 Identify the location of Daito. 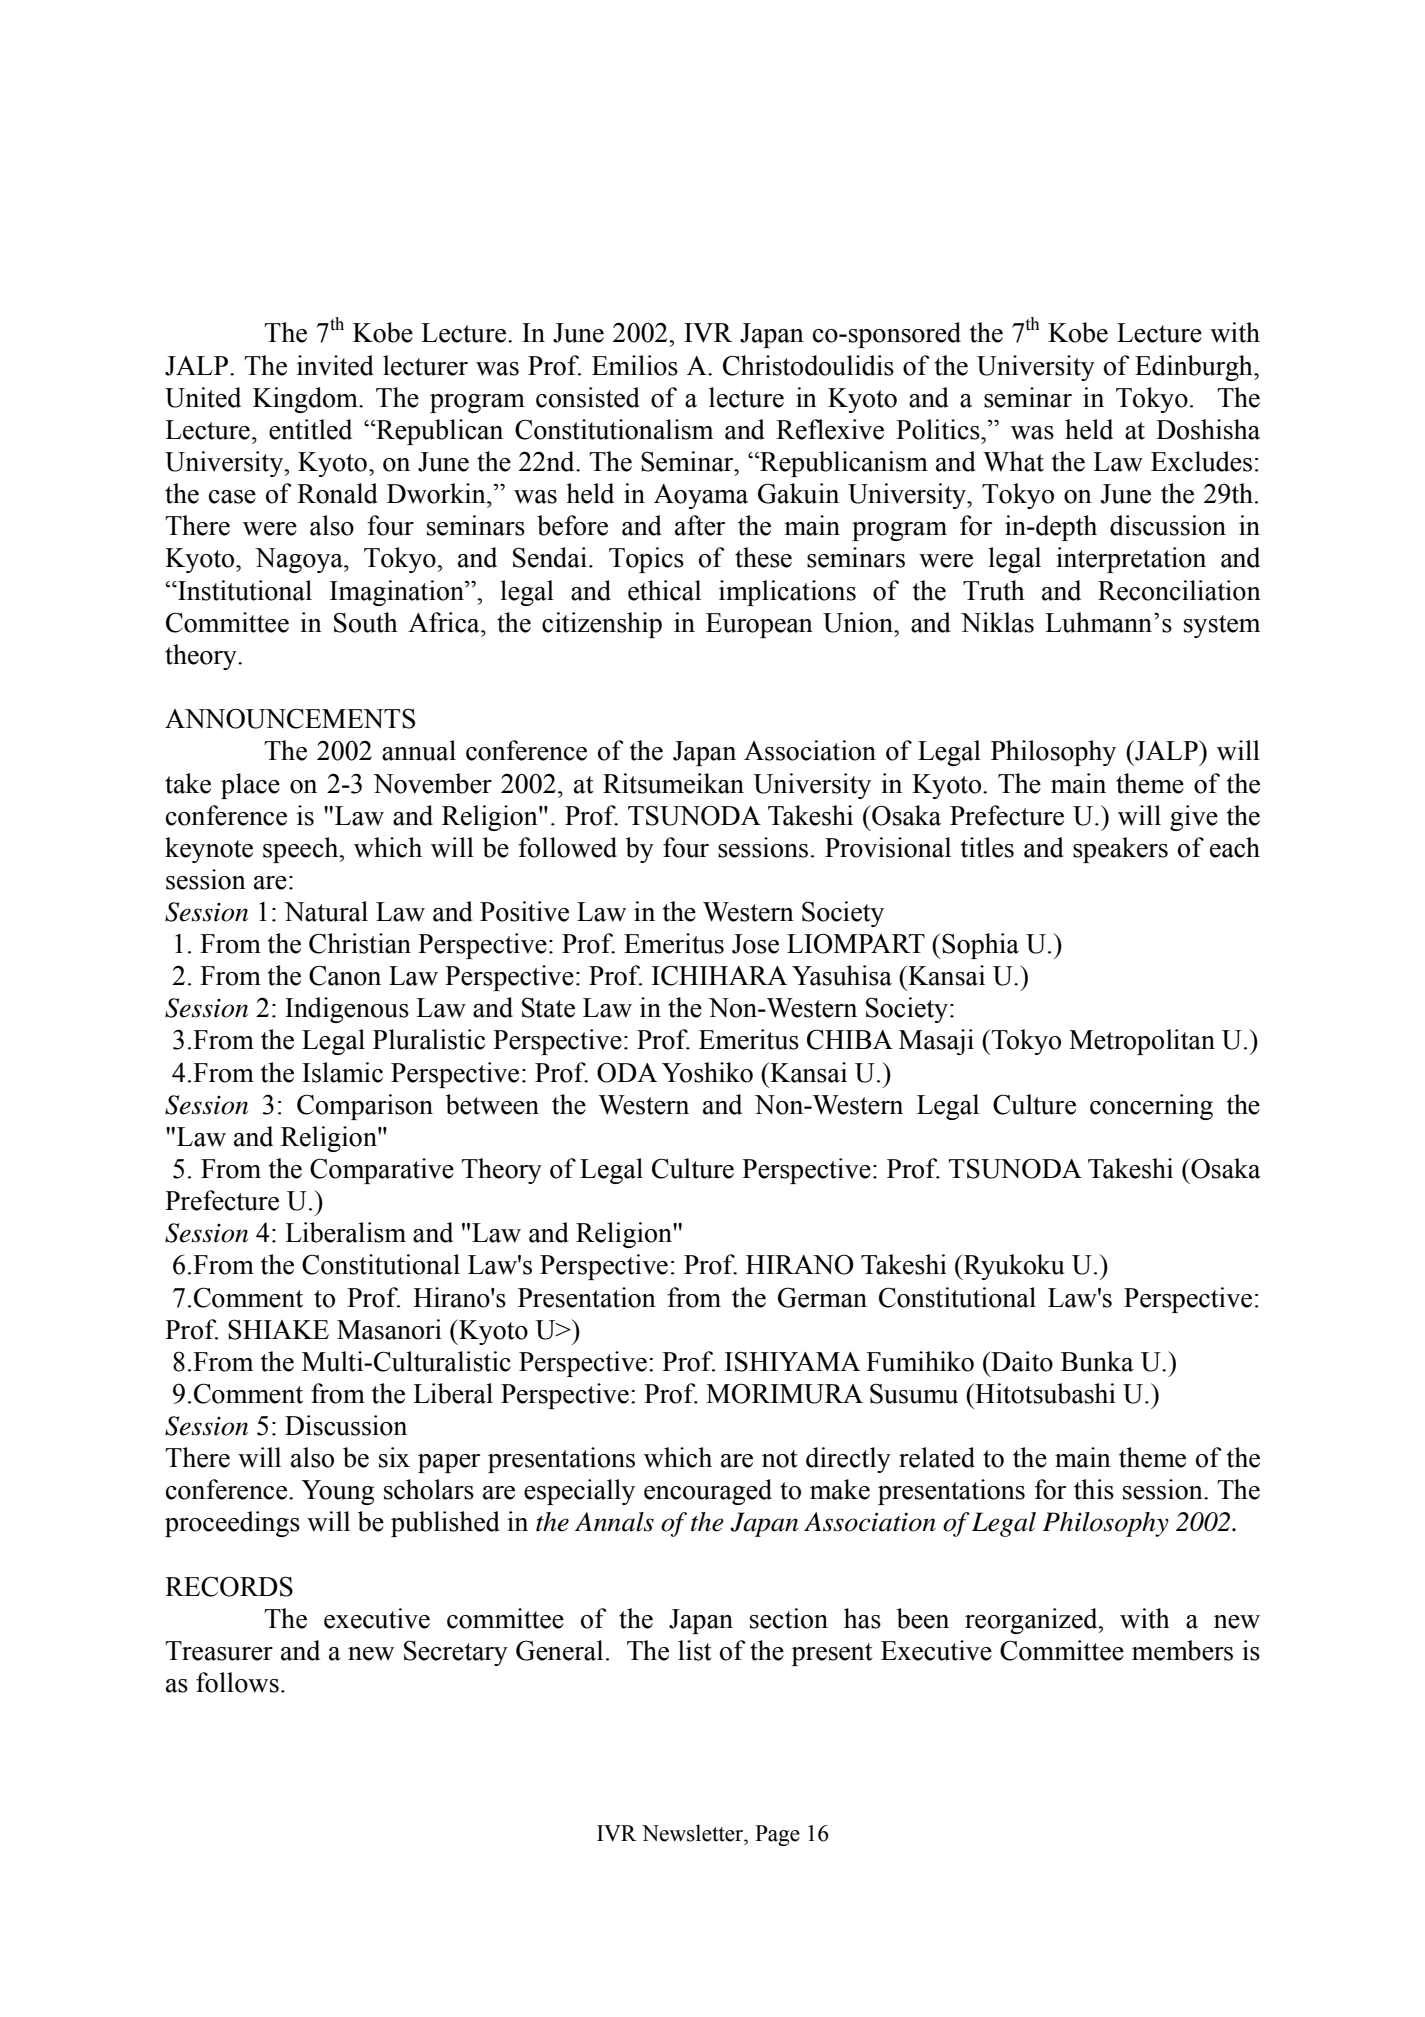
(1021, 1361).
